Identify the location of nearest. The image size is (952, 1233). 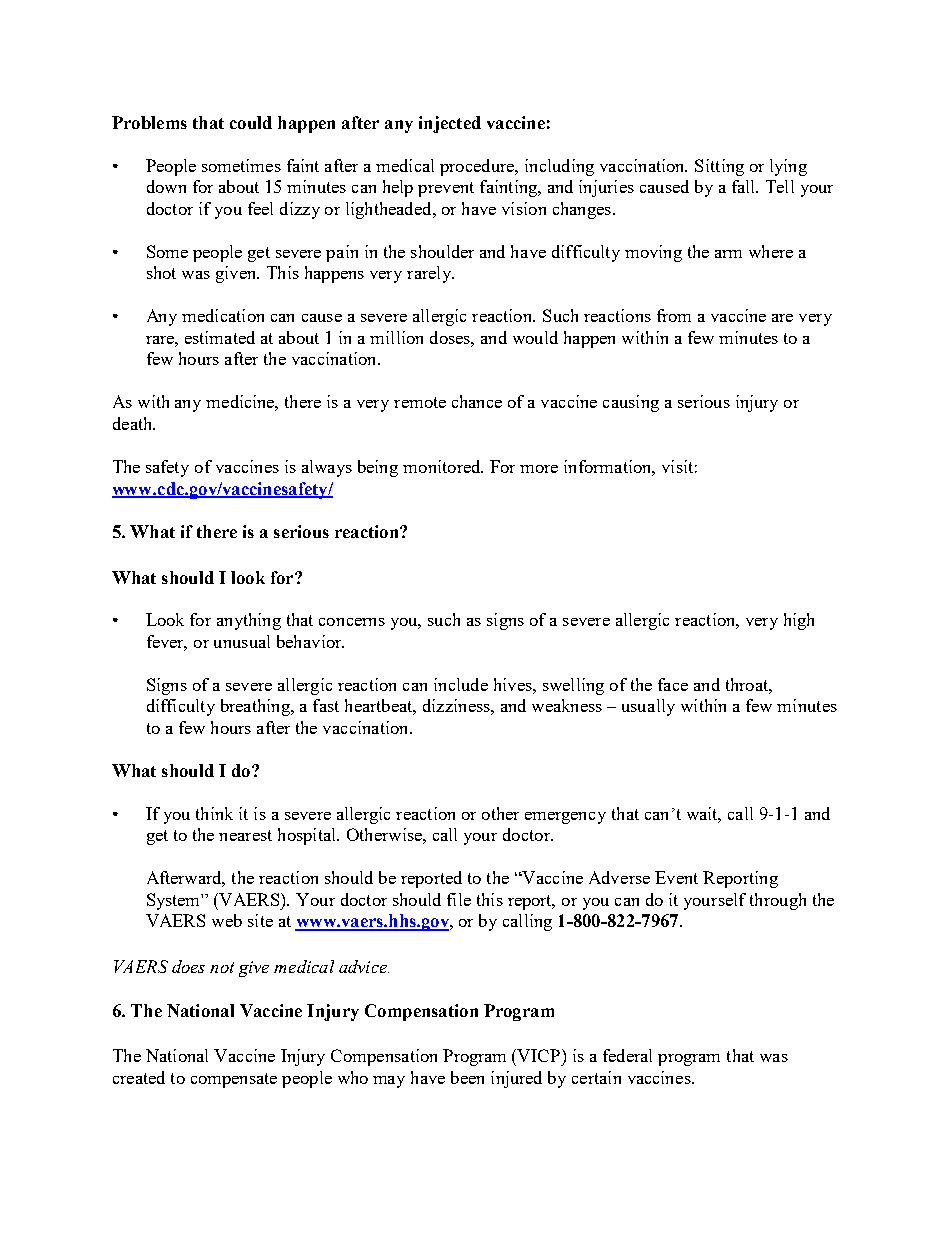
(245, 835).
